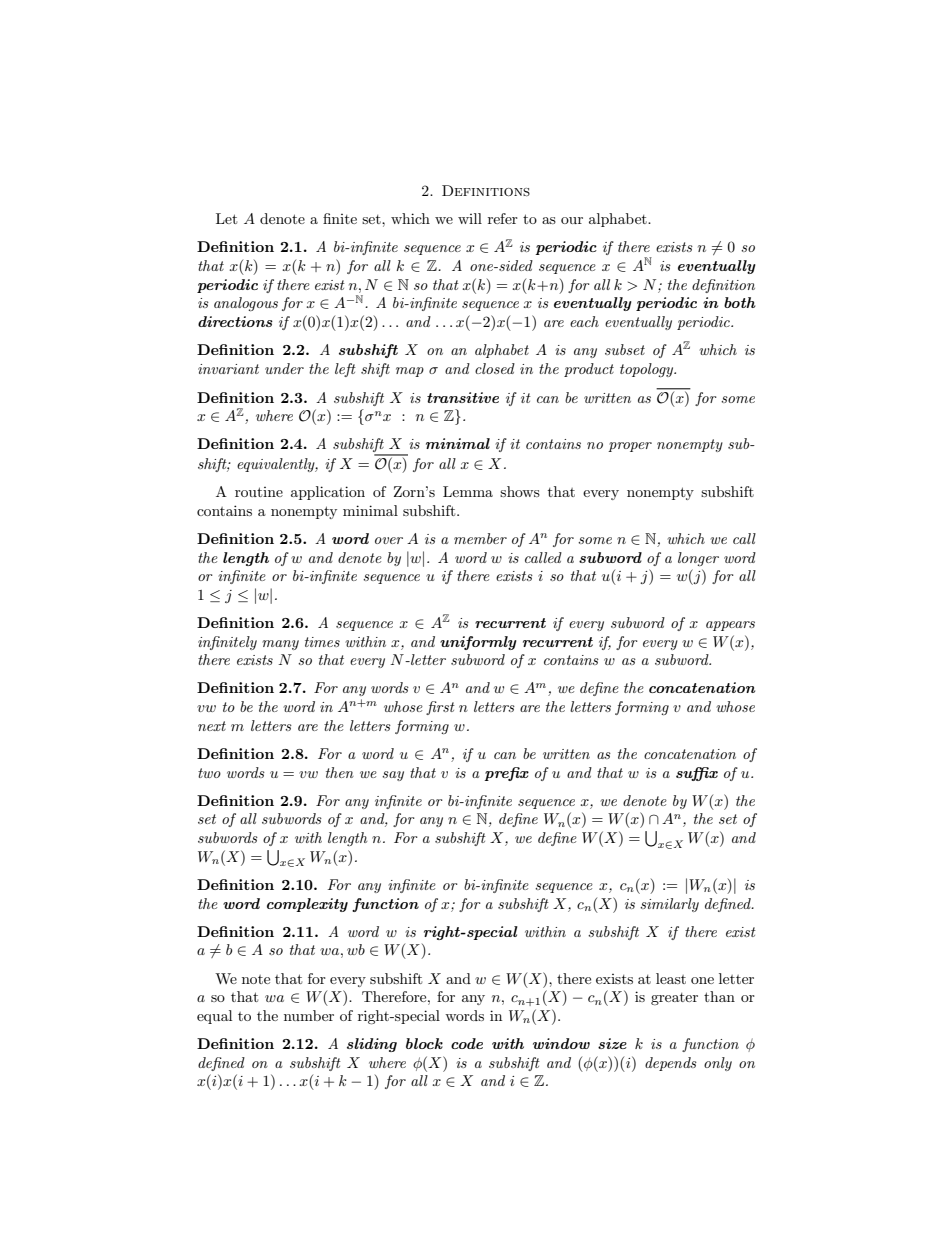  Describe the element at coordinates (246, 304) in the image. I see `analogous` at that location.
